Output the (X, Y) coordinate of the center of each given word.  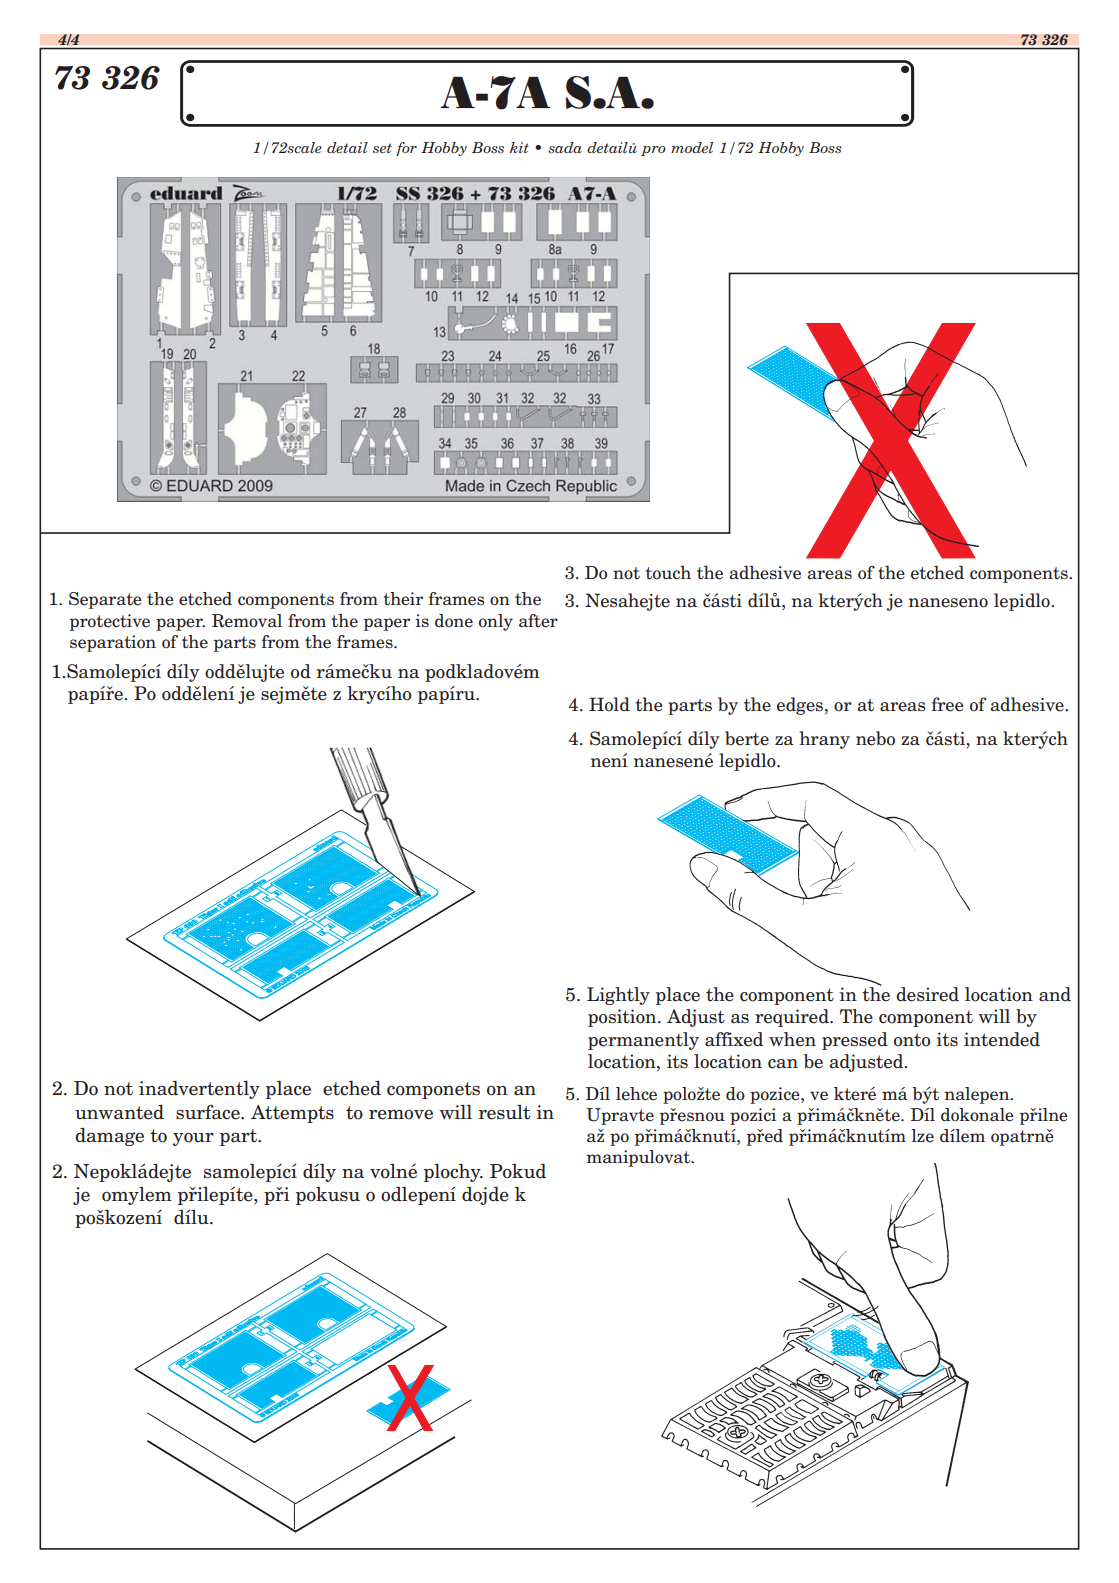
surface (209, 1112)
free (947, 704)
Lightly (618, 996)
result (504, 1112)
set (382, 148)
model (692, 147)
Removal (247, 621)
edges (801, 706)
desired (927, 994)
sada (565, 148)
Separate (105, 600)
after (538, 621)
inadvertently (199, 1090)
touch (668, 573)
